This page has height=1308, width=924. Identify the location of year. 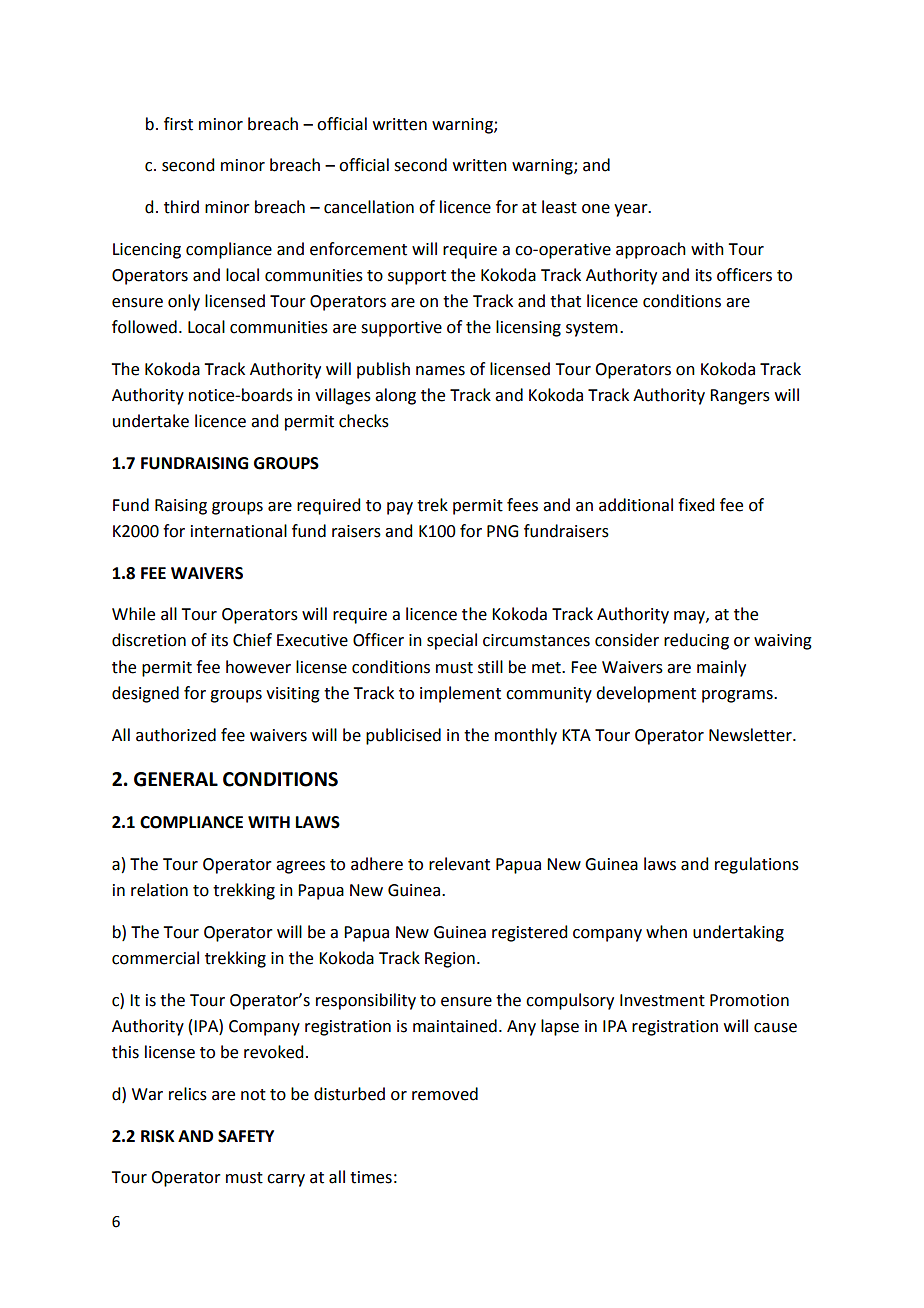
(632, 210).
